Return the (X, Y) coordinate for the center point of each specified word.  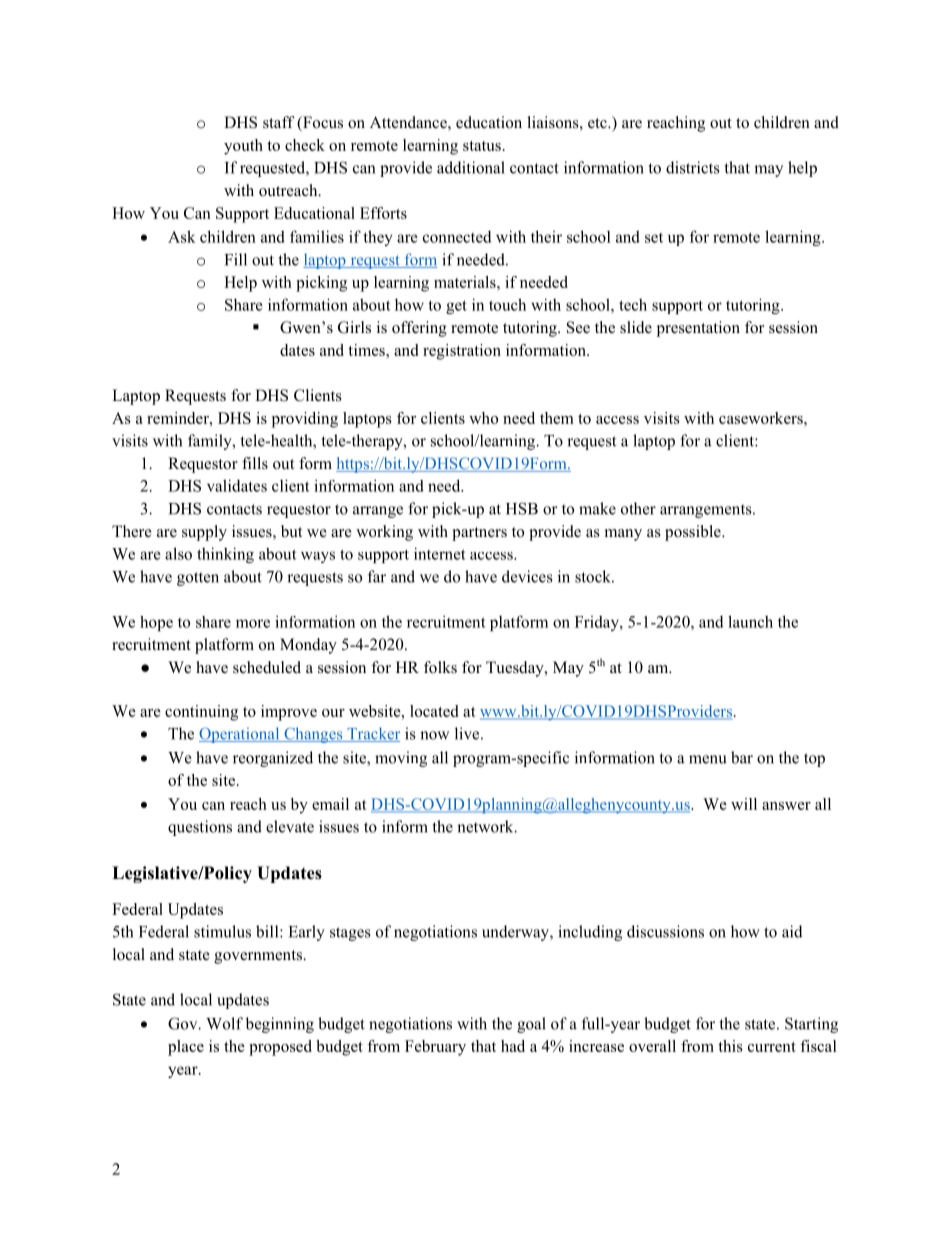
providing (305, 420)
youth (243, 147)
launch (750, 621)
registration (462, 352)
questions (200, 828)
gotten (198, 579)
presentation (698, 329)
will (744, 804)
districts (693, 167)
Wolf (224, 1023)
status (482, 146)
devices (527, 576)
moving (401, 759)
